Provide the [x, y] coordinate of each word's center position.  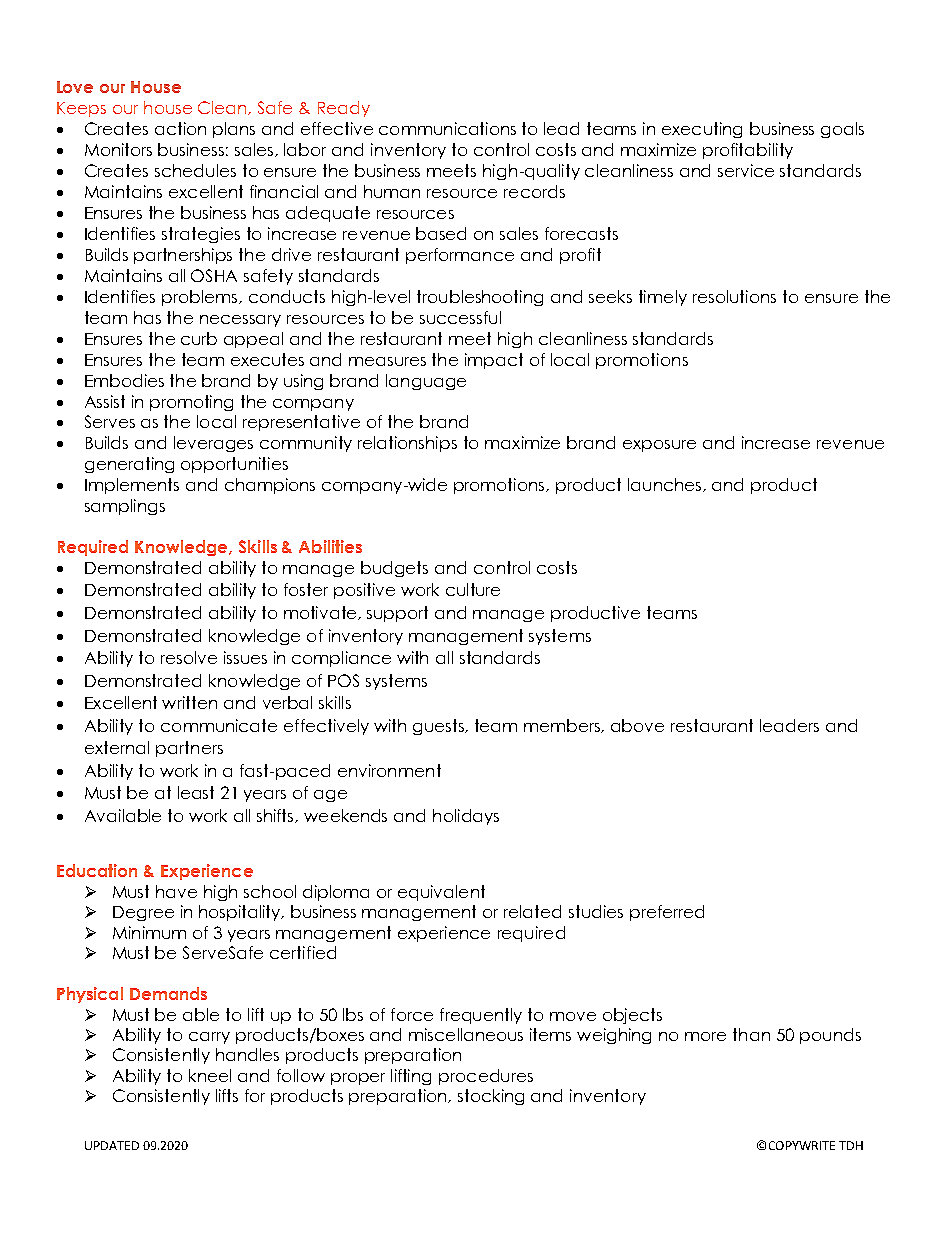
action [180, 128]
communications [447, 128]
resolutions [734, 296]
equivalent [441, 893]
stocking [491, 1097]
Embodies [124, 380]
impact [494, 361]
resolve [189, 657]
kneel [210, 1075]
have [176, 891]
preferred [667, 913]
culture [473, 589]
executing [702, 130]
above [637, 725]
